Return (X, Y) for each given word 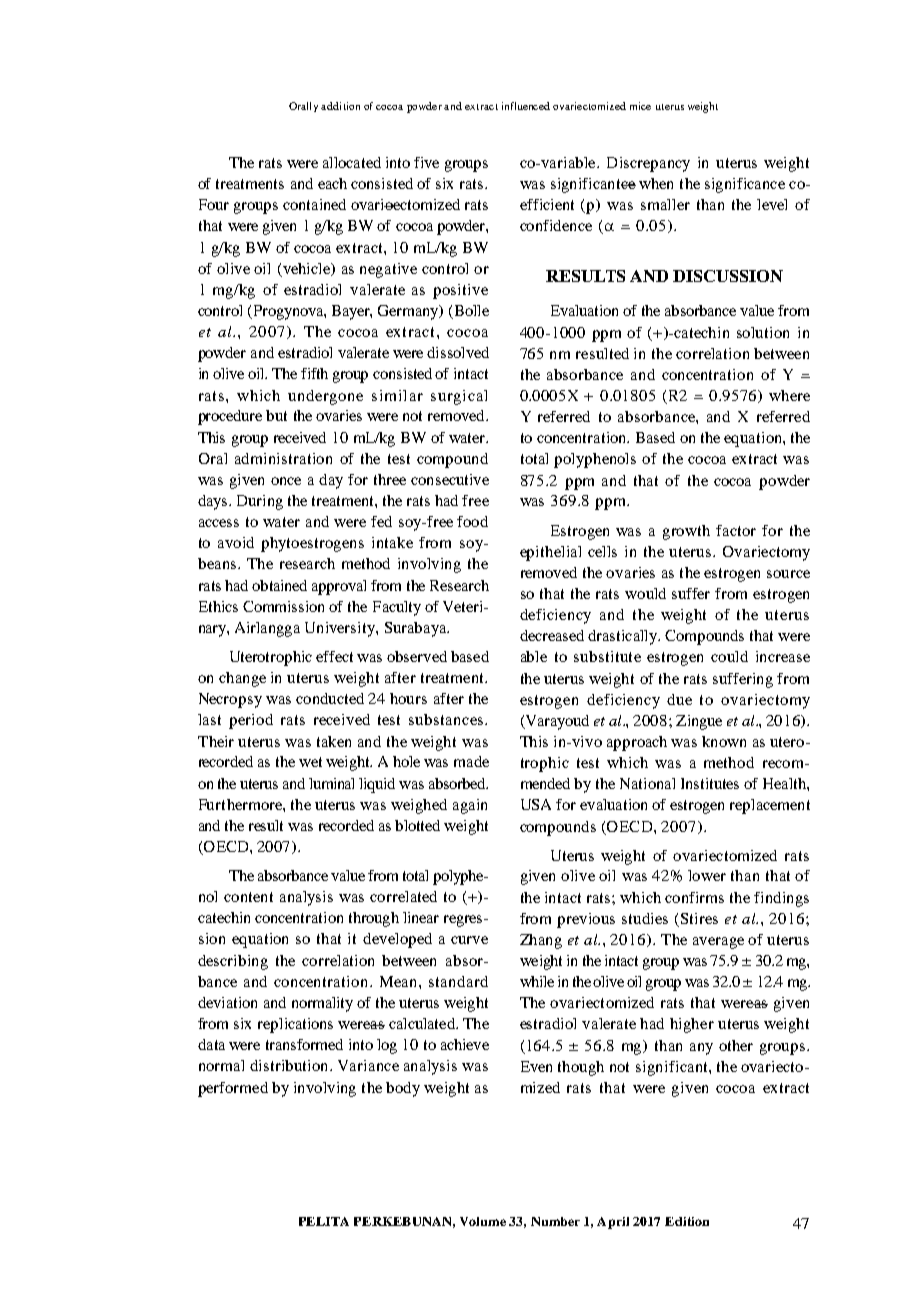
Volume (483, 1221)
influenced (526, 106)
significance (745, 185)
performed (233, 1089)
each (332, 183)
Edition (687, 1221)
